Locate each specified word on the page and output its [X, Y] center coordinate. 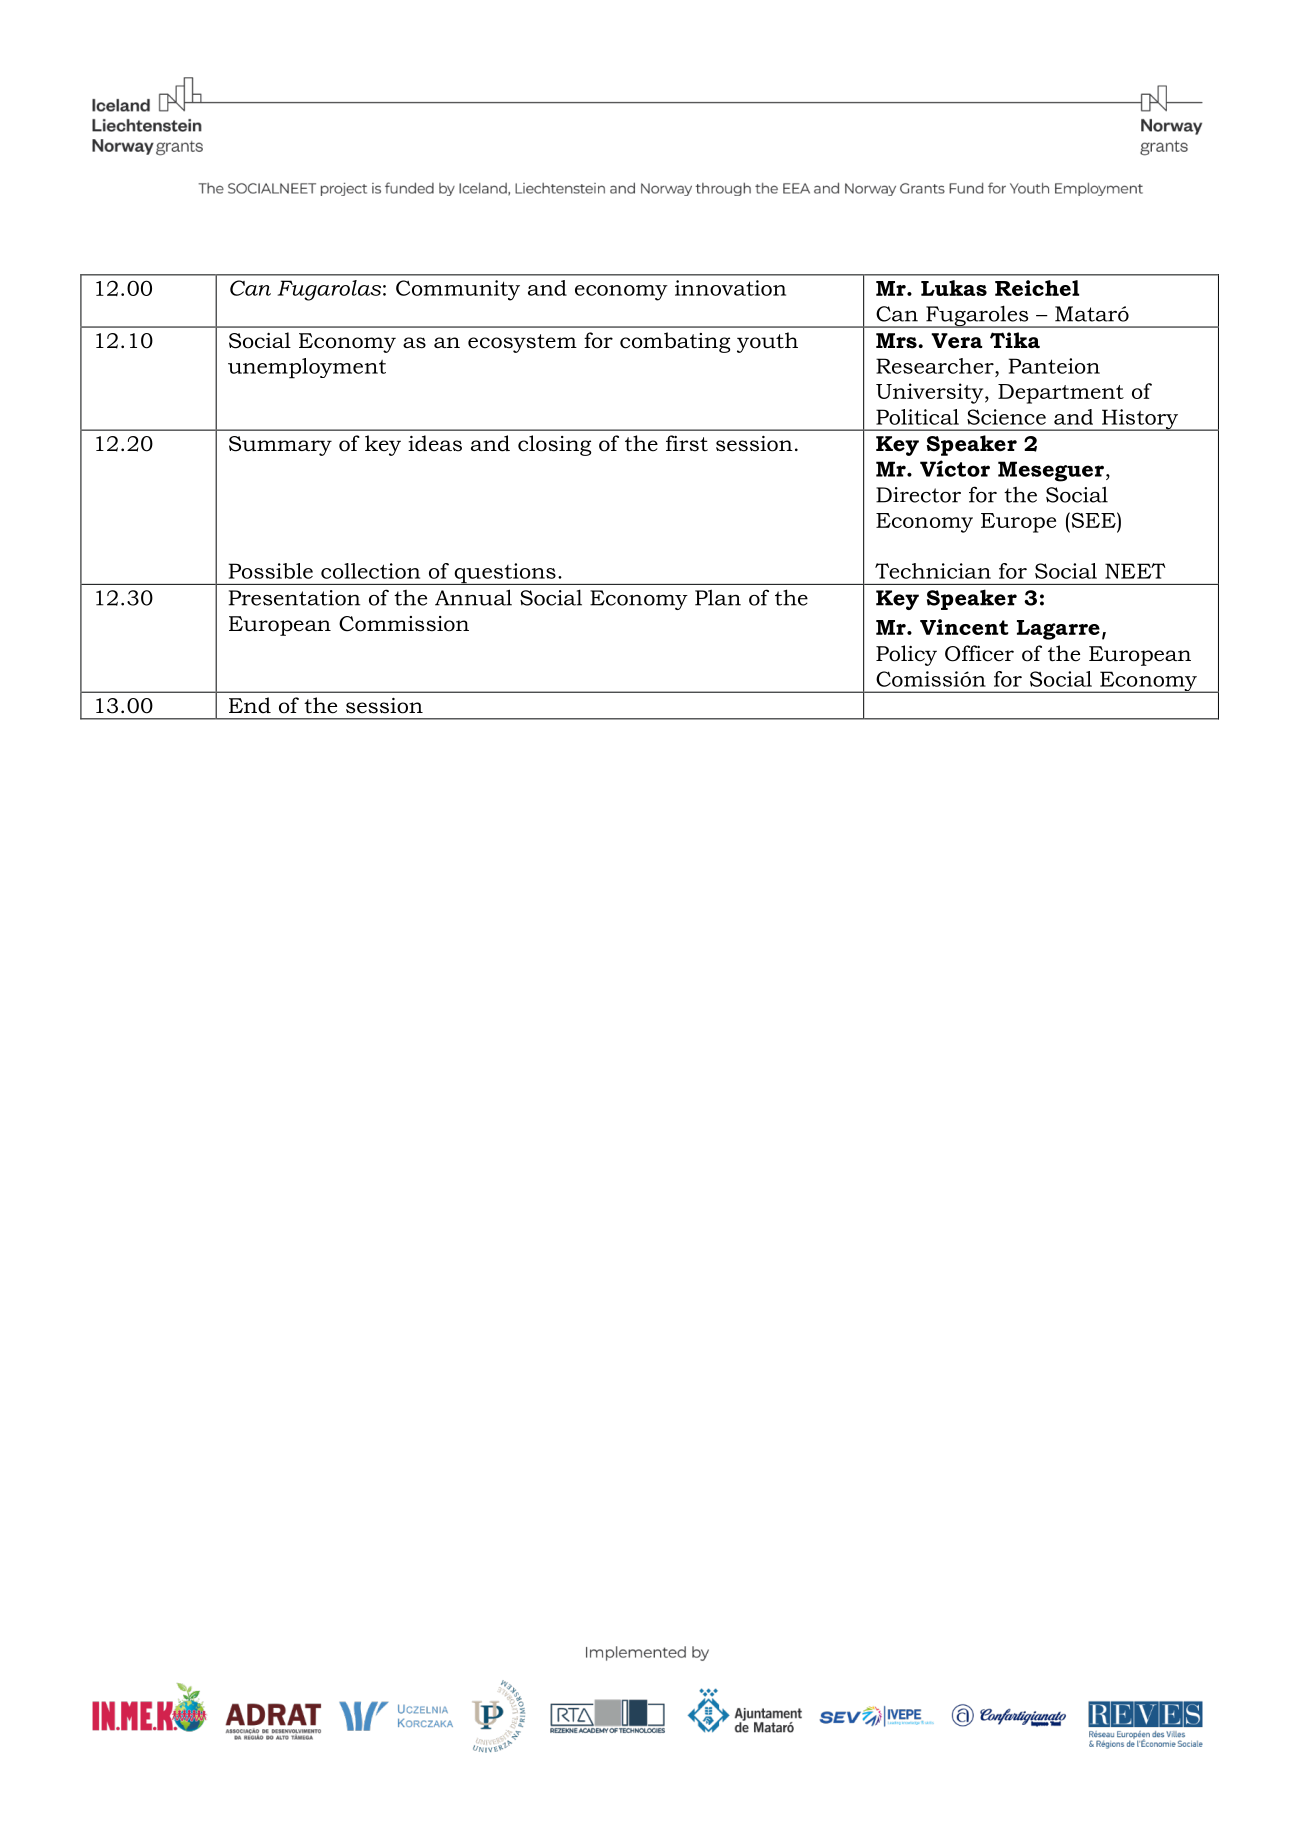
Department [1061, 394]
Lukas [954, 288]
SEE [1093, 520]
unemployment [307, 368]
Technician [933, 571]
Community [458, 290]
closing [554, 445]
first [687, 443]
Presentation [294, 598]
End [250, 705]
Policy [906, 655]
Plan [718, 597]
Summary [280, 446]
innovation [730, 288]
